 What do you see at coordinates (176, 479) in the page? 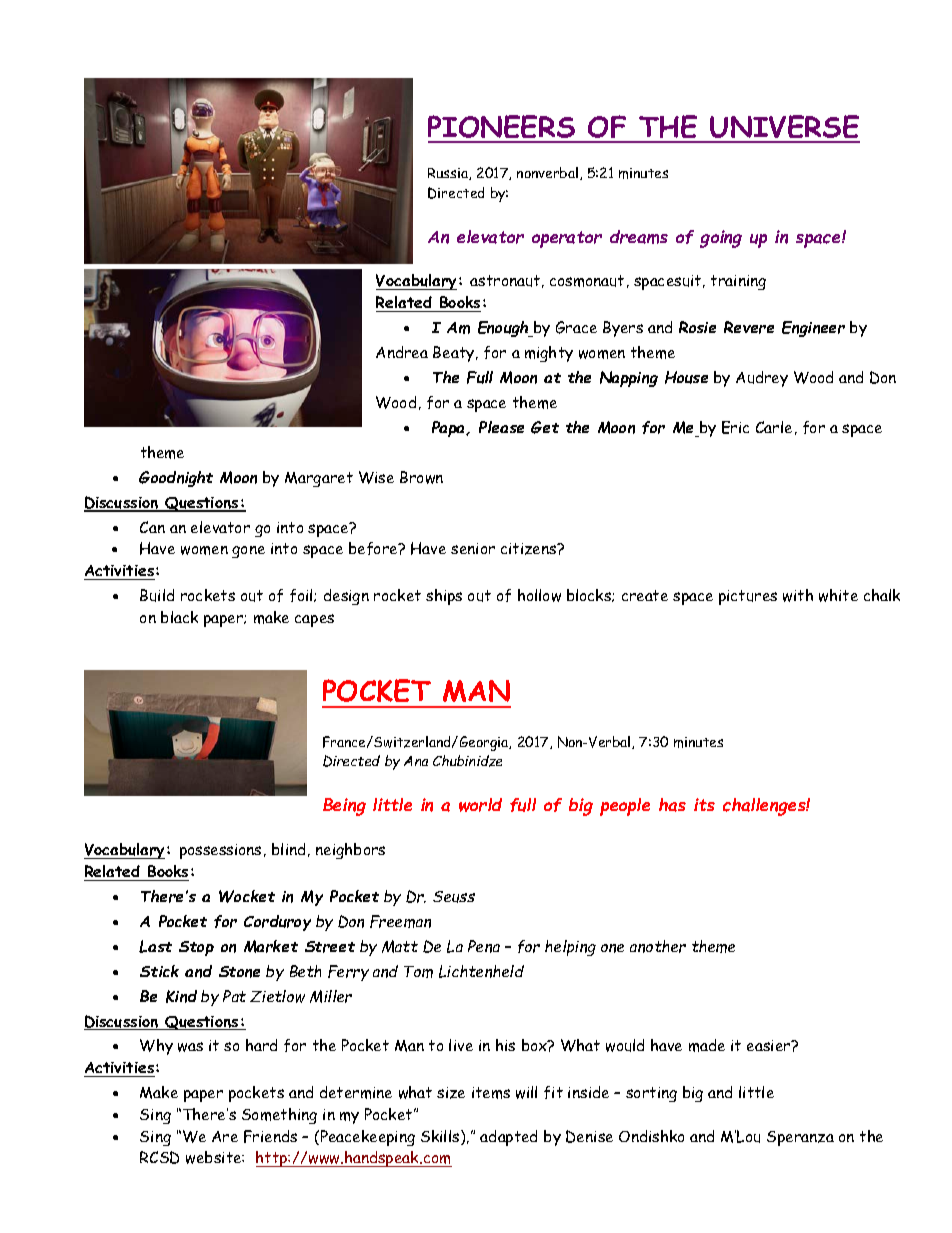
I see `Goodnight` at bounding box center [176, 479].
